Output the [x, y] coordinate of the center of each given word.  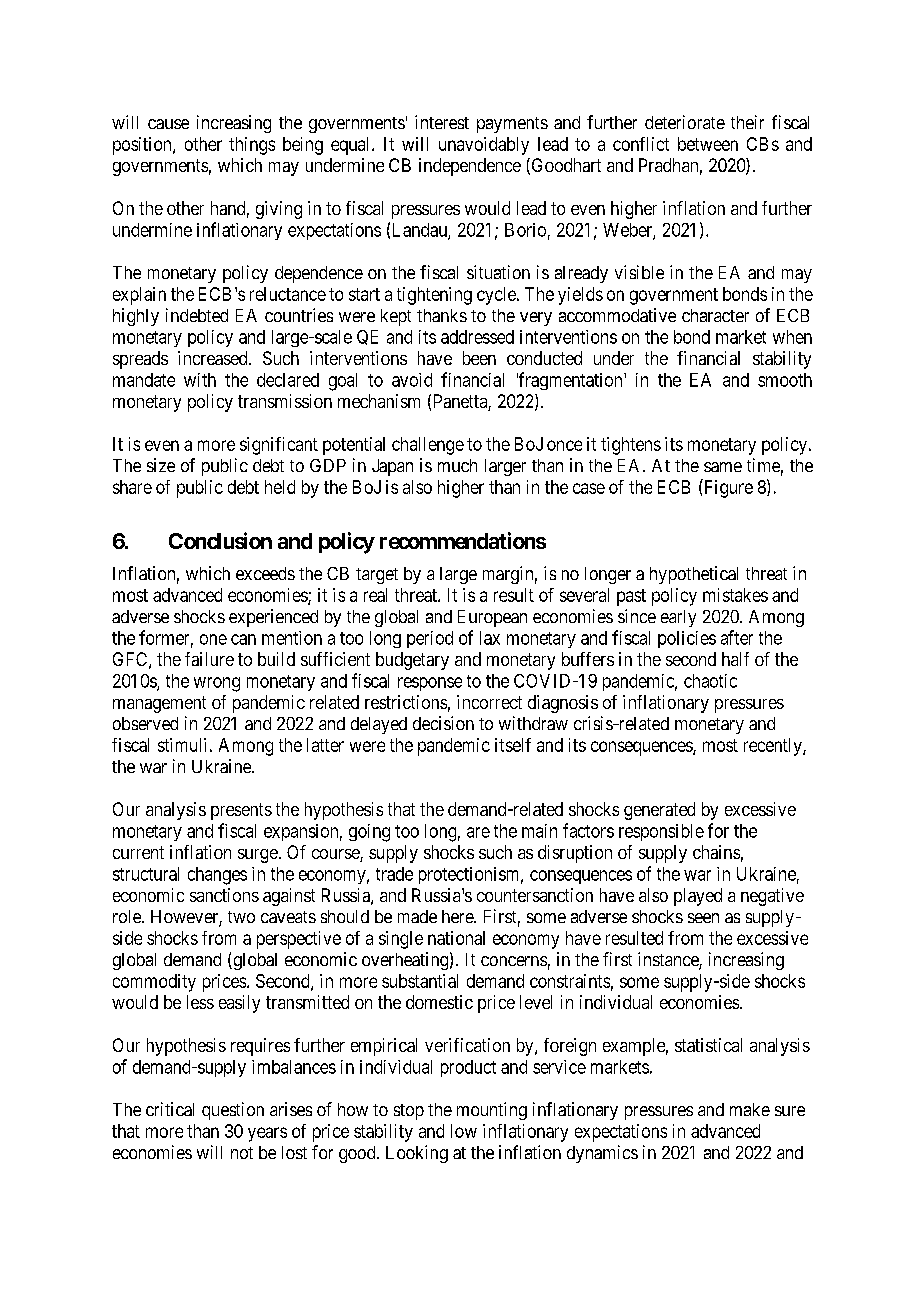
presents [241, 811]
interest [442, 122]
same [723, 467]
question [233, 1111]
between [708, 144]
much [457, 465]
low [464, 1131]
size [161, 465]
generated [659, 811]
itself [513, 745]
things [252, 146]
